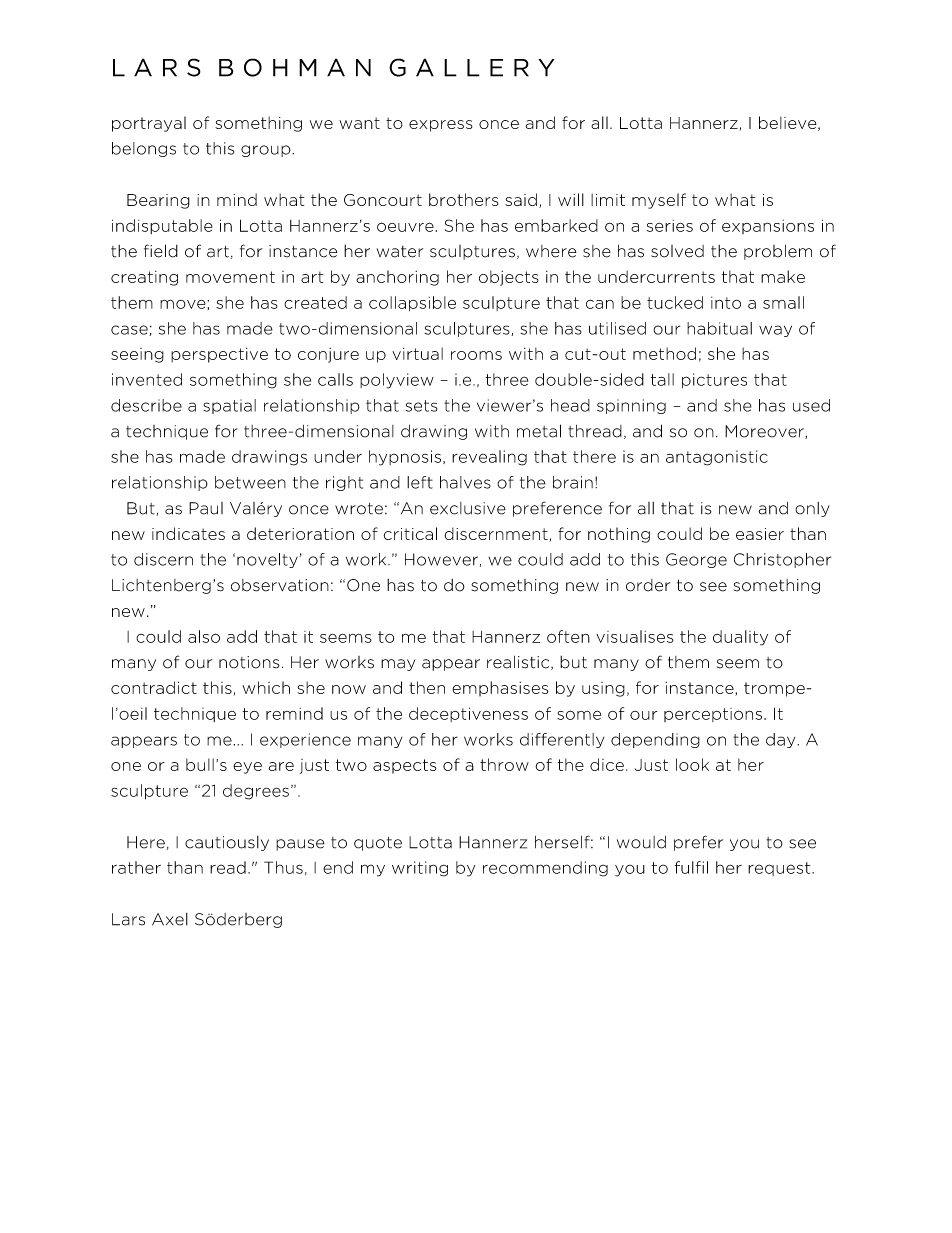 This screenshot has height=1233, width=952. I want to click on writing, so click(420, 869).
